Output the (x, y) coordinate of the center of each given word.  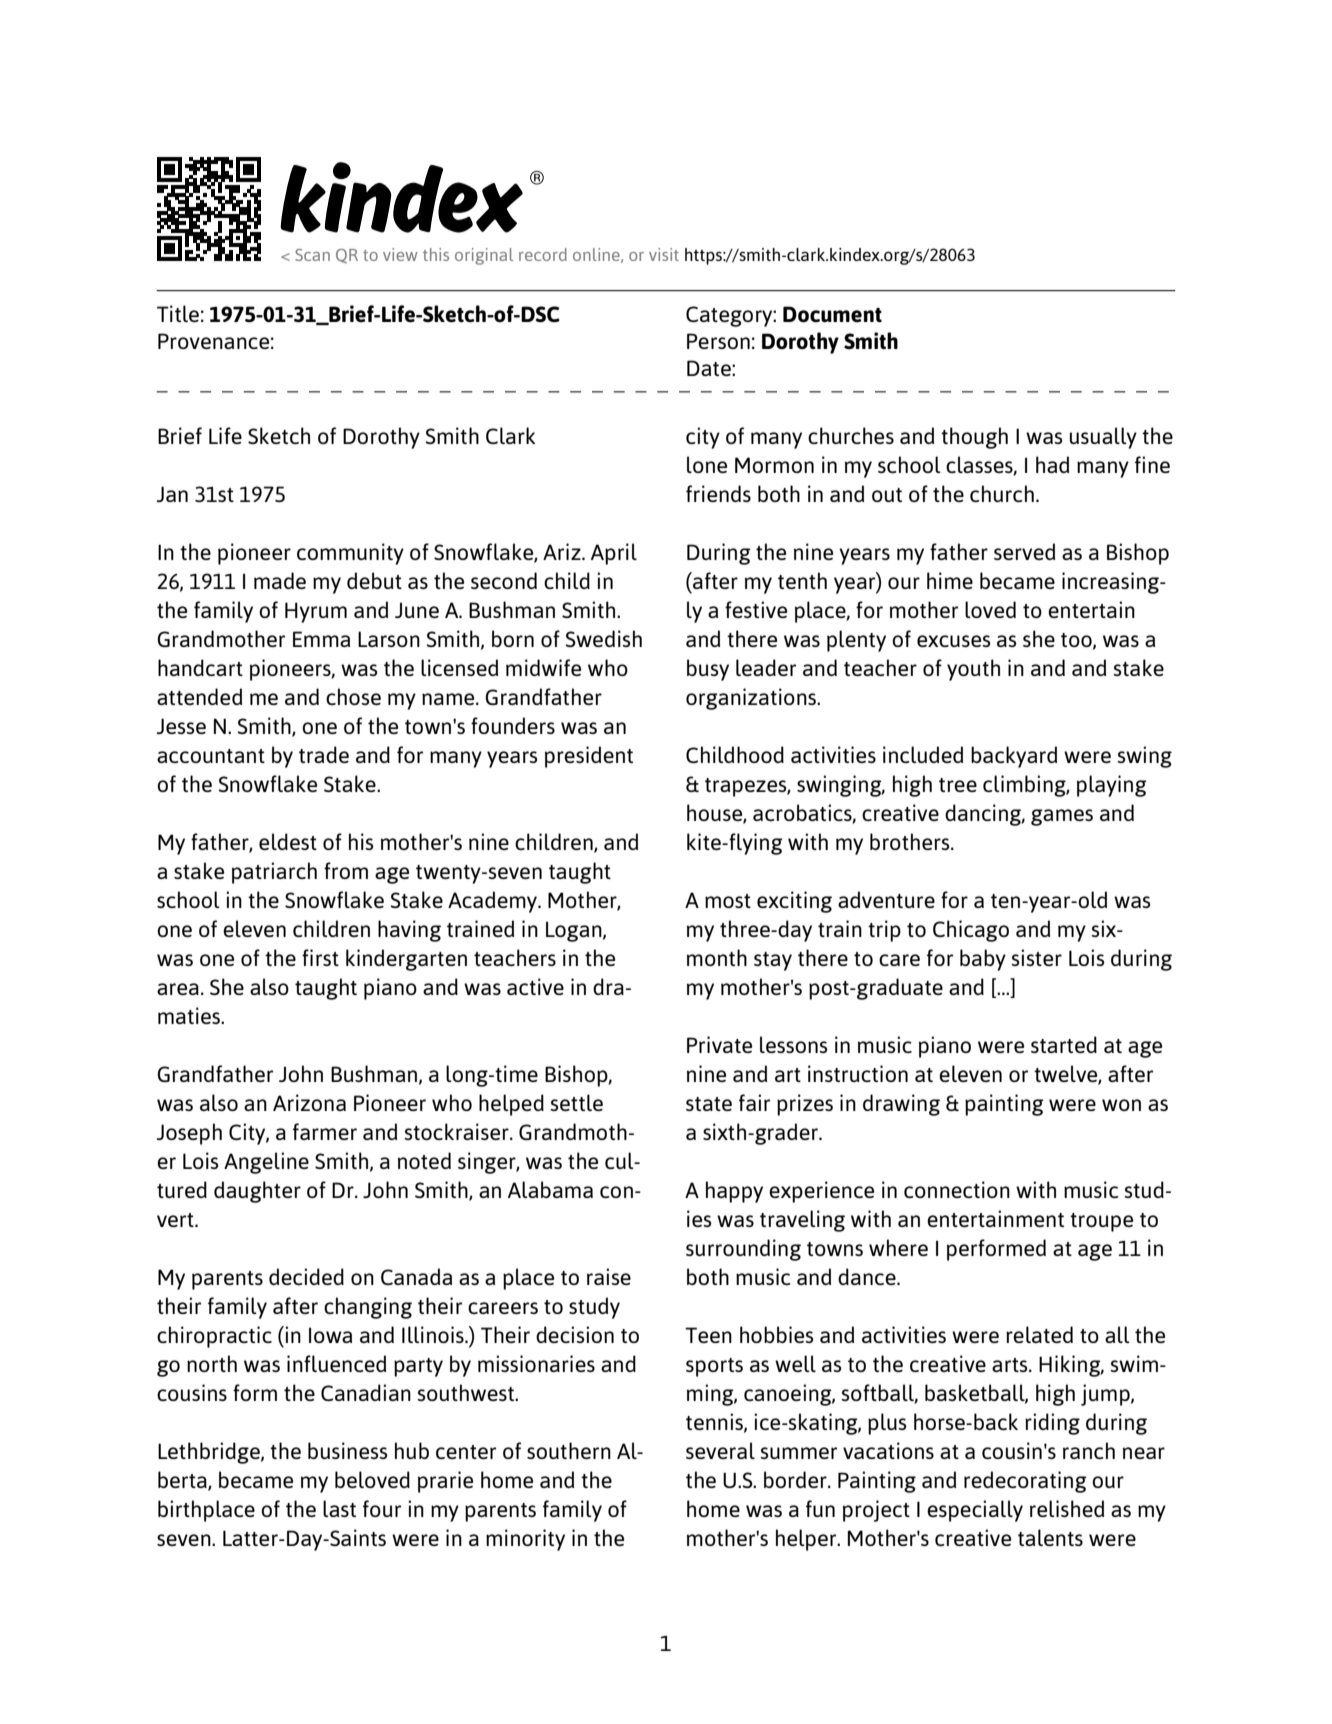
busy (708, 670)
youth (973, 670)
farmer (325, 1131)
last (339, 1508)
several (720, 1450)
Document (832, 314)
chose (353, 696)
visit (664, 254)
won (1121, 1105)
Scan (312, 255)
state (709, 1104)
